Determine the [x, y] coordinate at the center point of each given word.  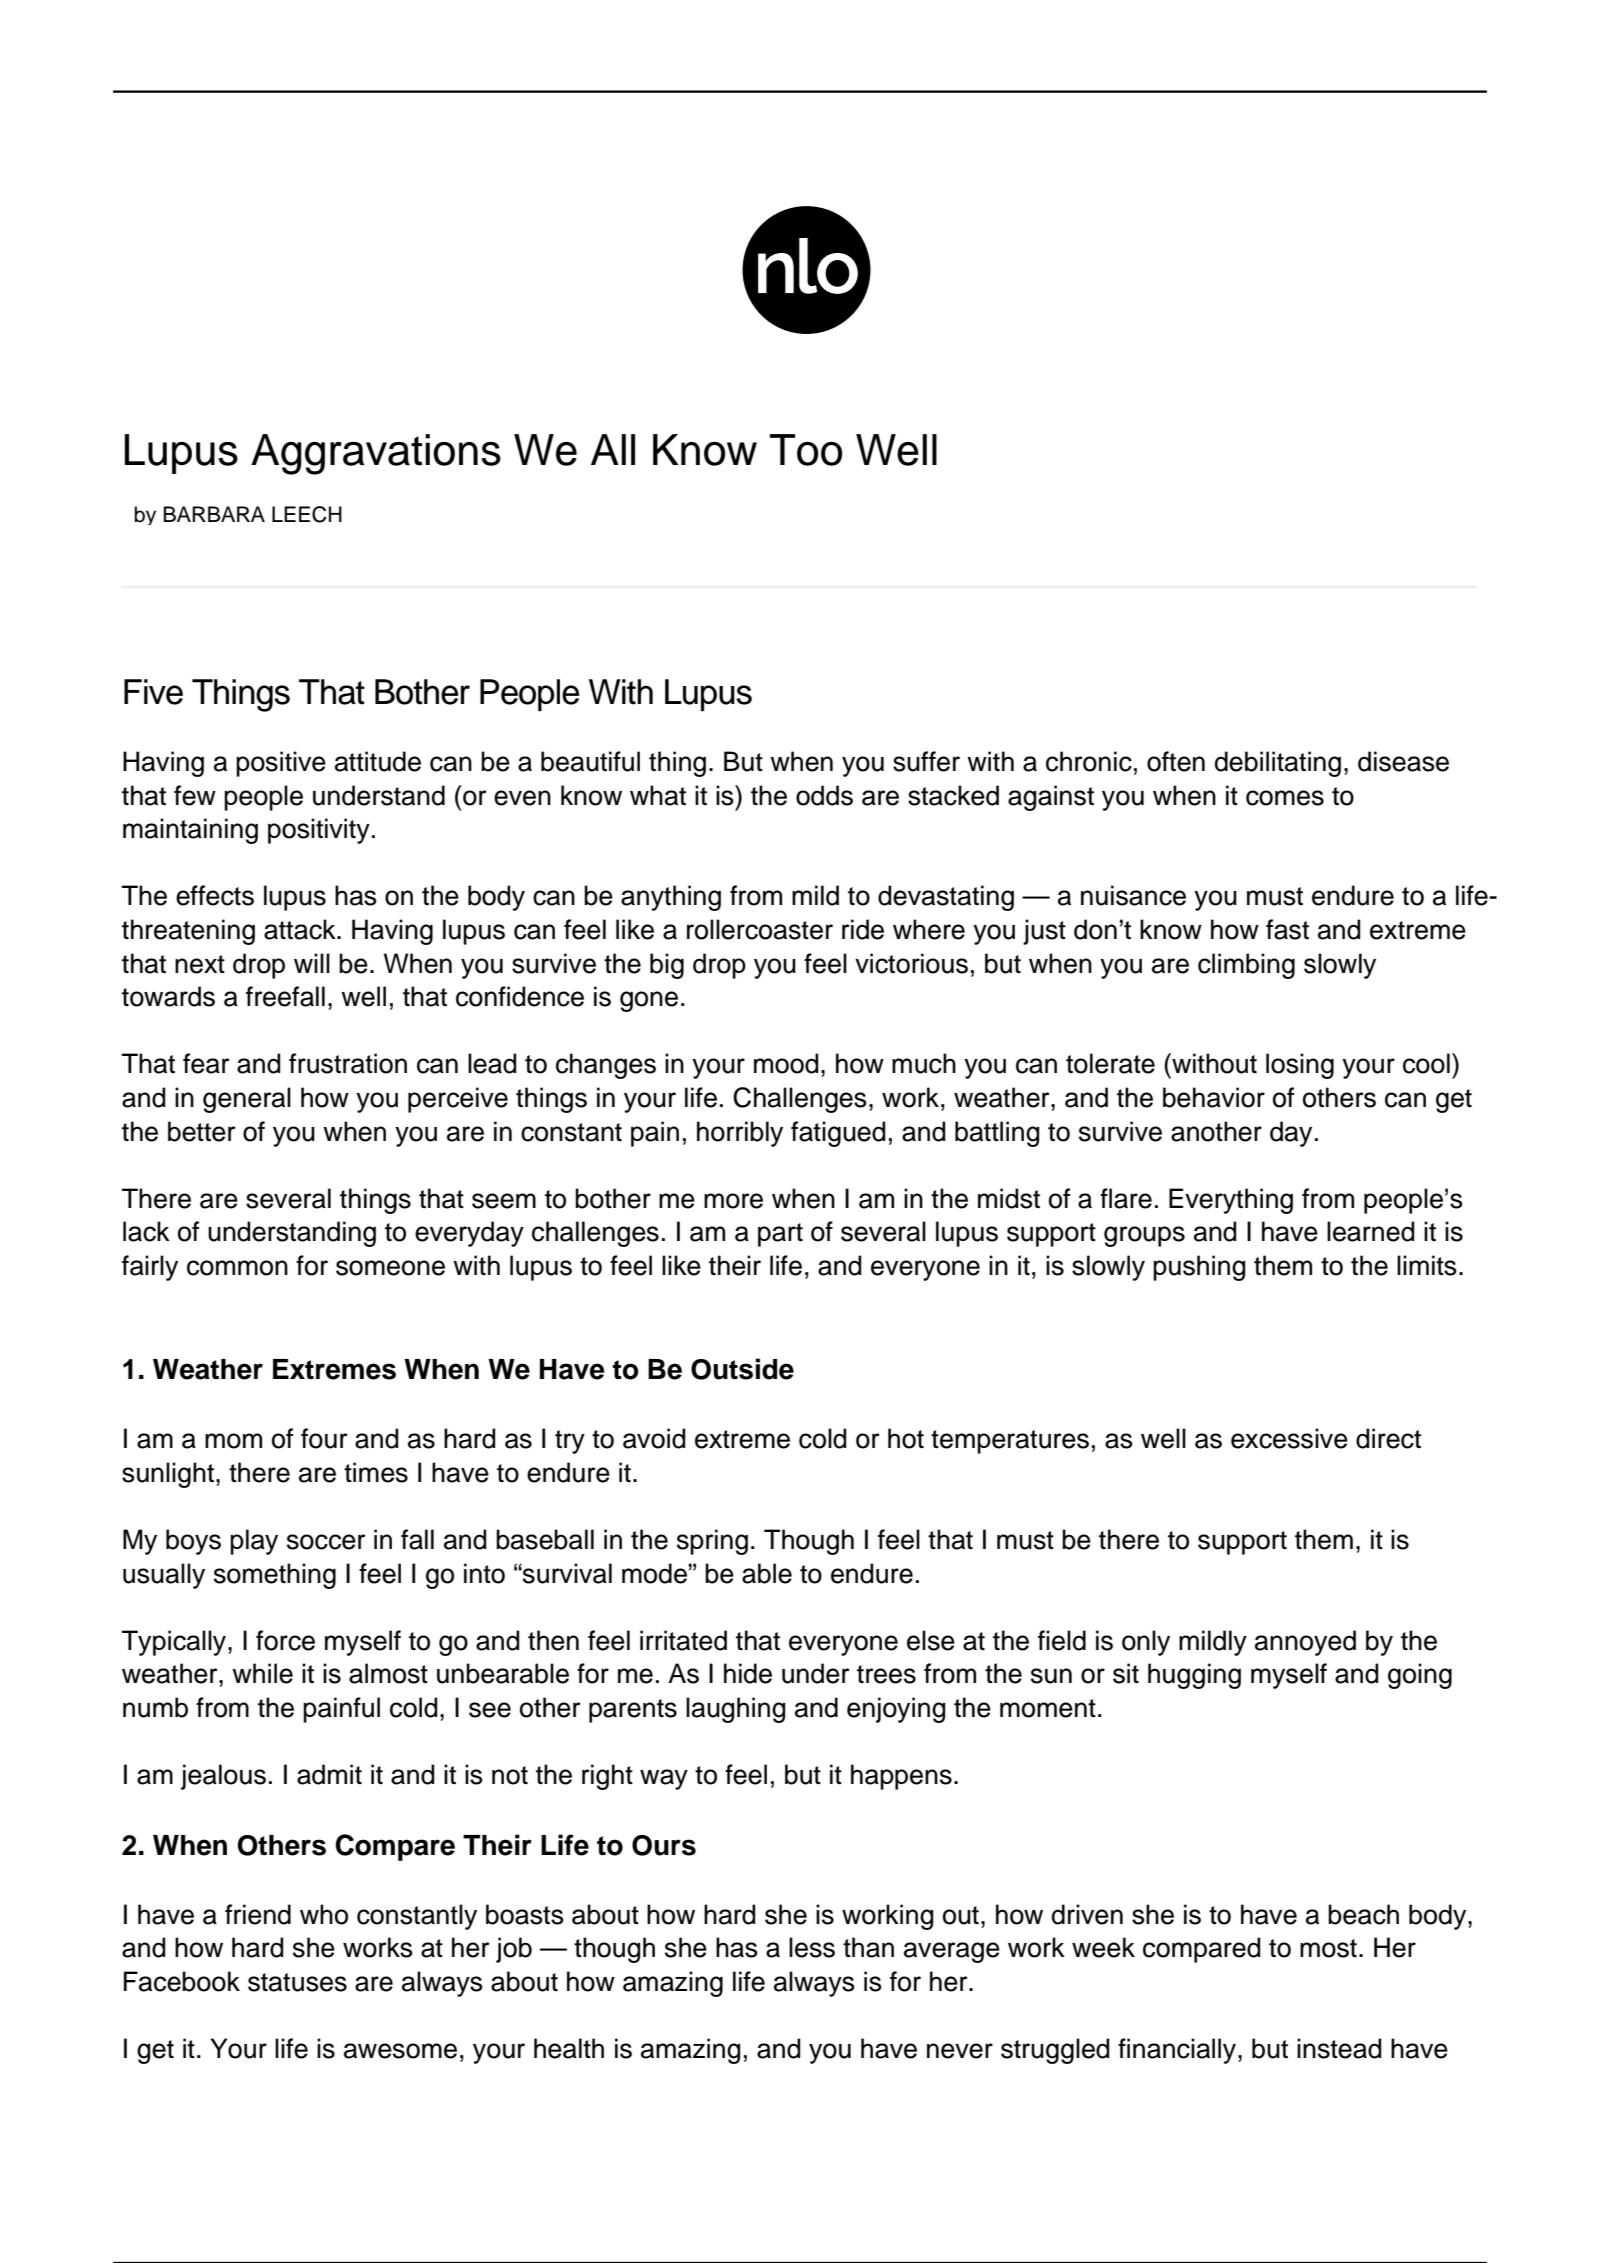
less [812, 1947]
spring [712, 1542]
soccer [326, 1542]
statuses [297, 1982]
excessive [1289, 1438]
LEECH [307, 514]
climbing [1246, 966]
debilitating [1278, 764]
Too [805, 450]
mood [786, 1063]
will [312, 963]
